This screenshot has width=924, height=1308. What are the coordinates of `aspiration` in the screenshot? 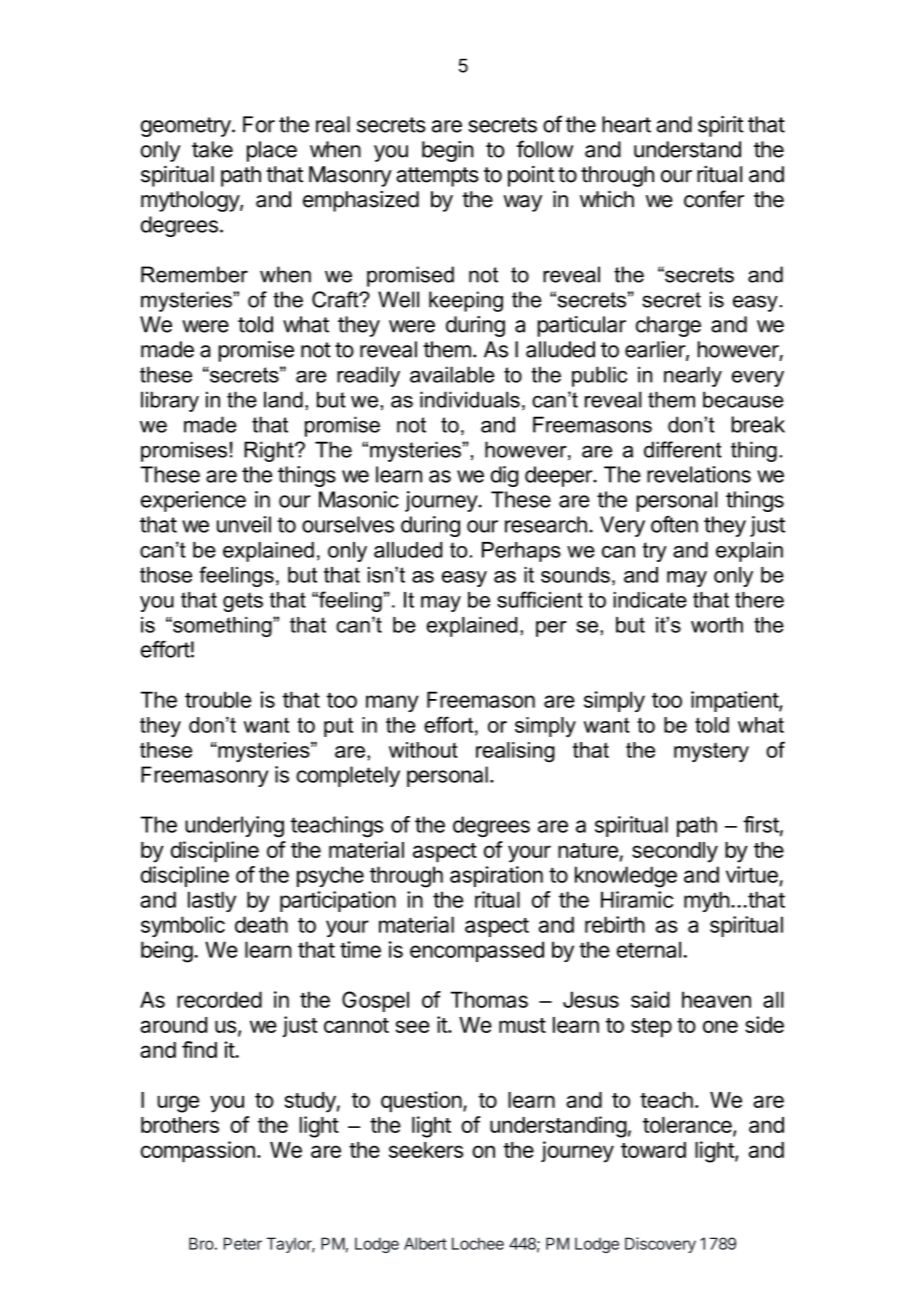 It's located at (496, 876).
